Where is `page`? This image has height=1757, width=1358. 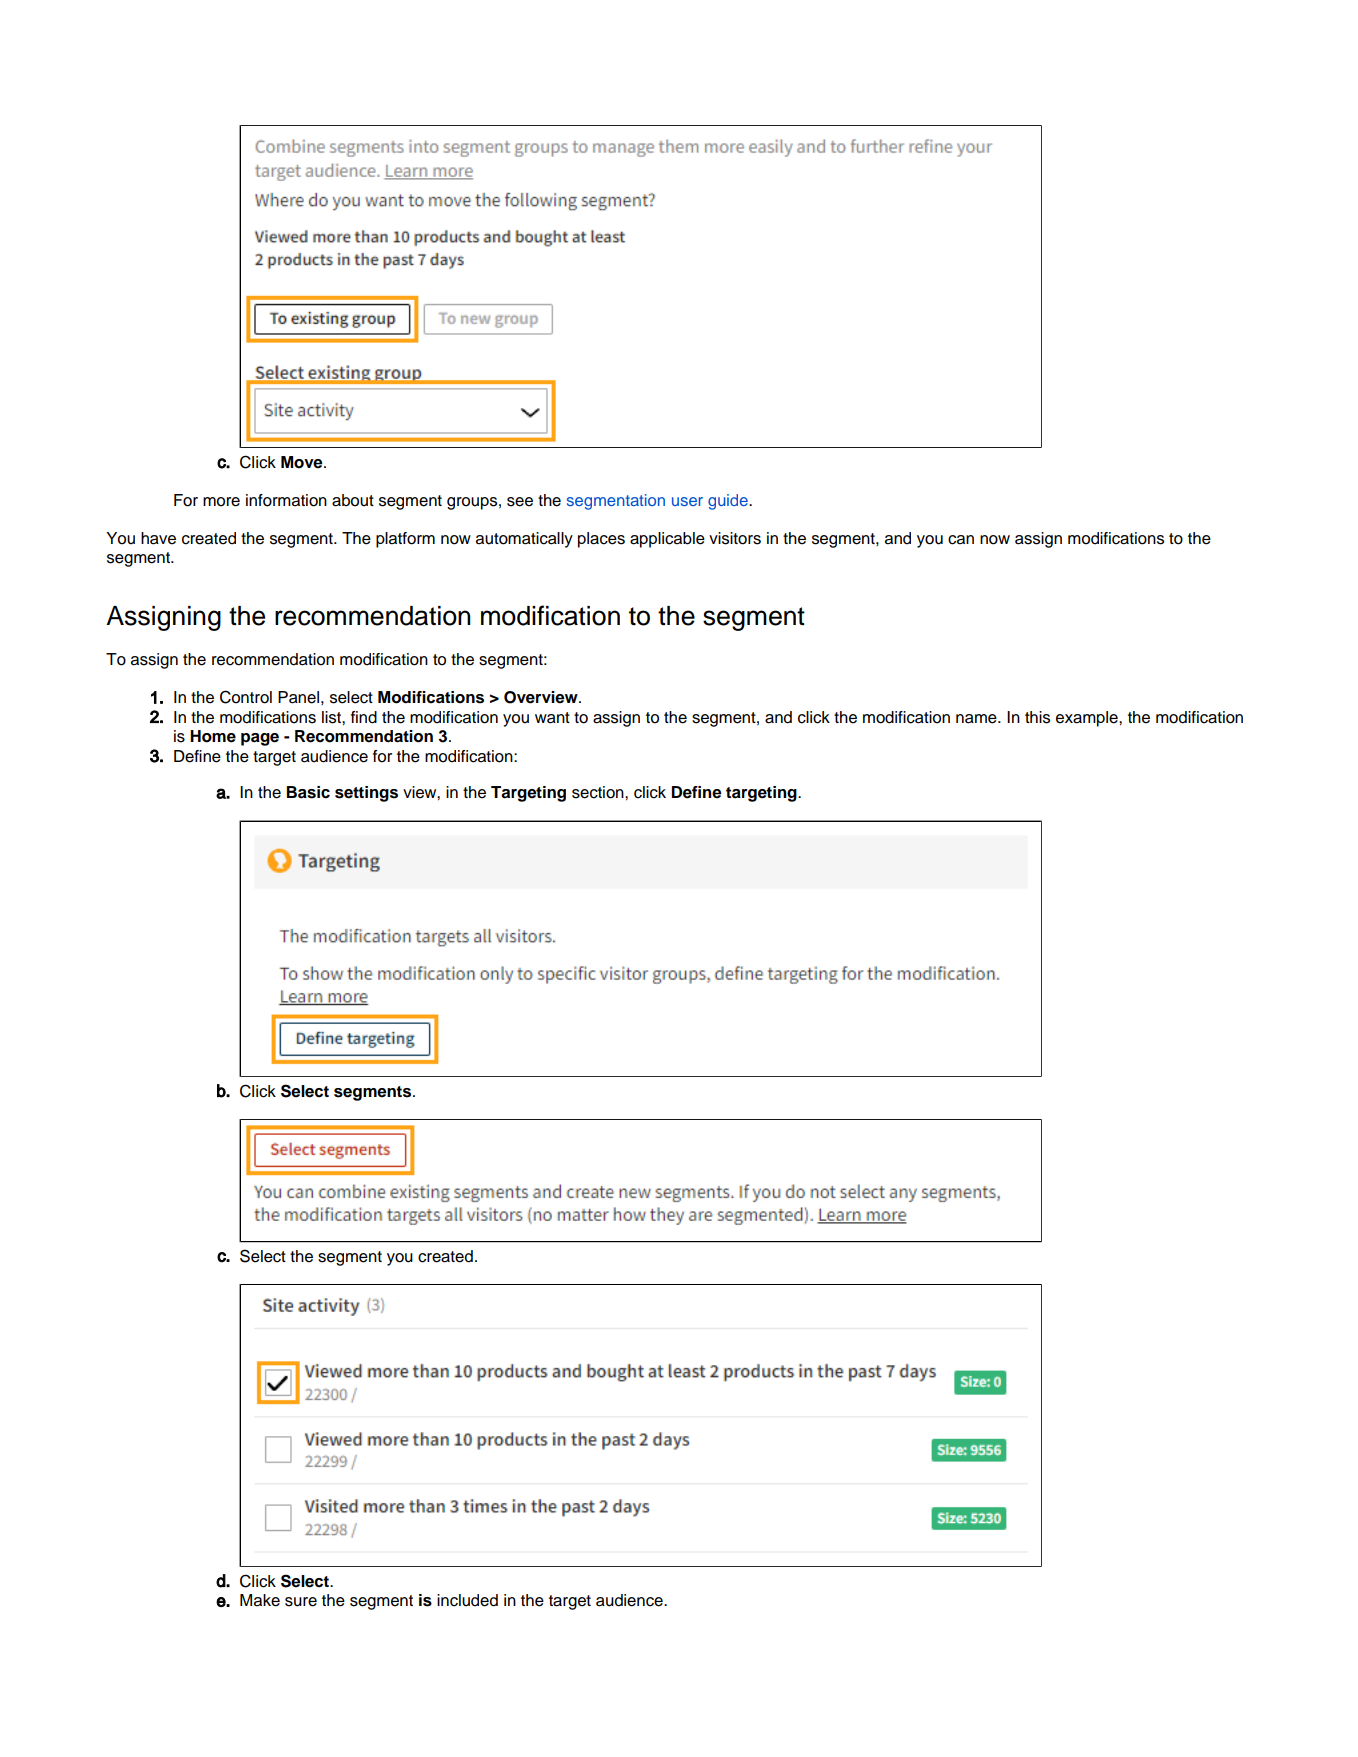
page is located at coordinates (260, 739).
